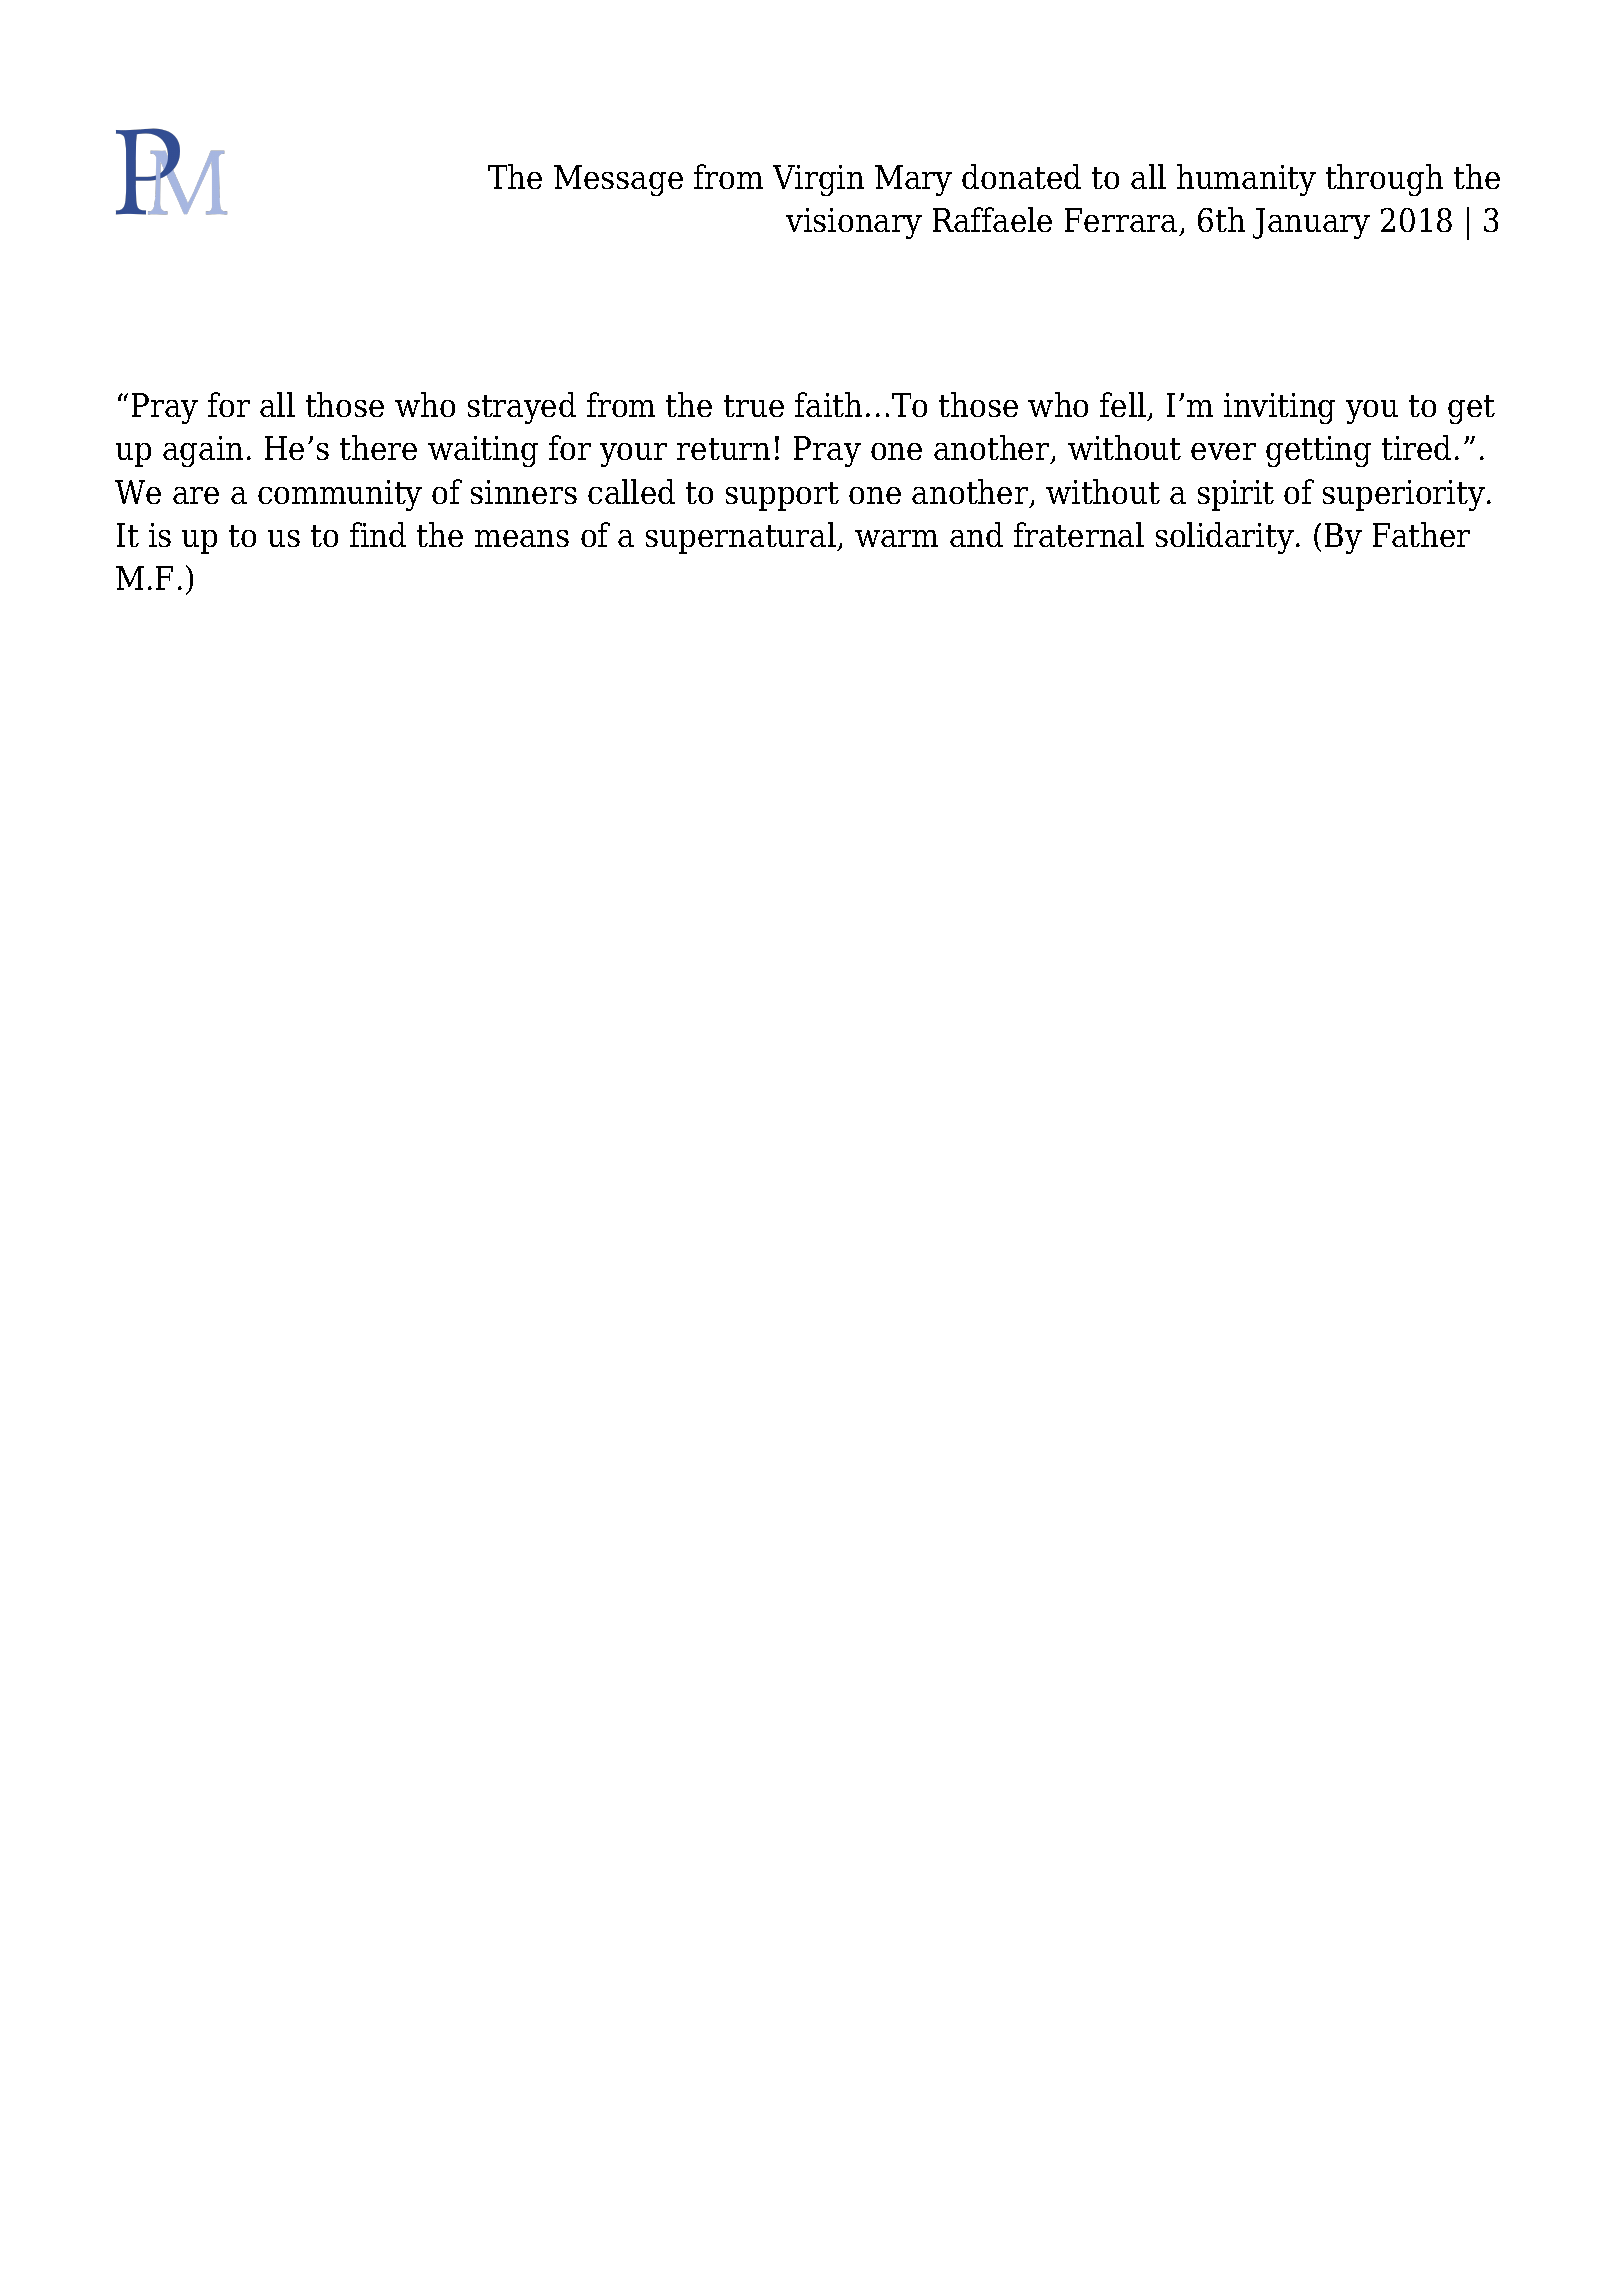 This page has height=2286, width=1617. What do you see at coordinates (818, 180) in the page?
I see `Virgin` at bounding box center [818, 180].
